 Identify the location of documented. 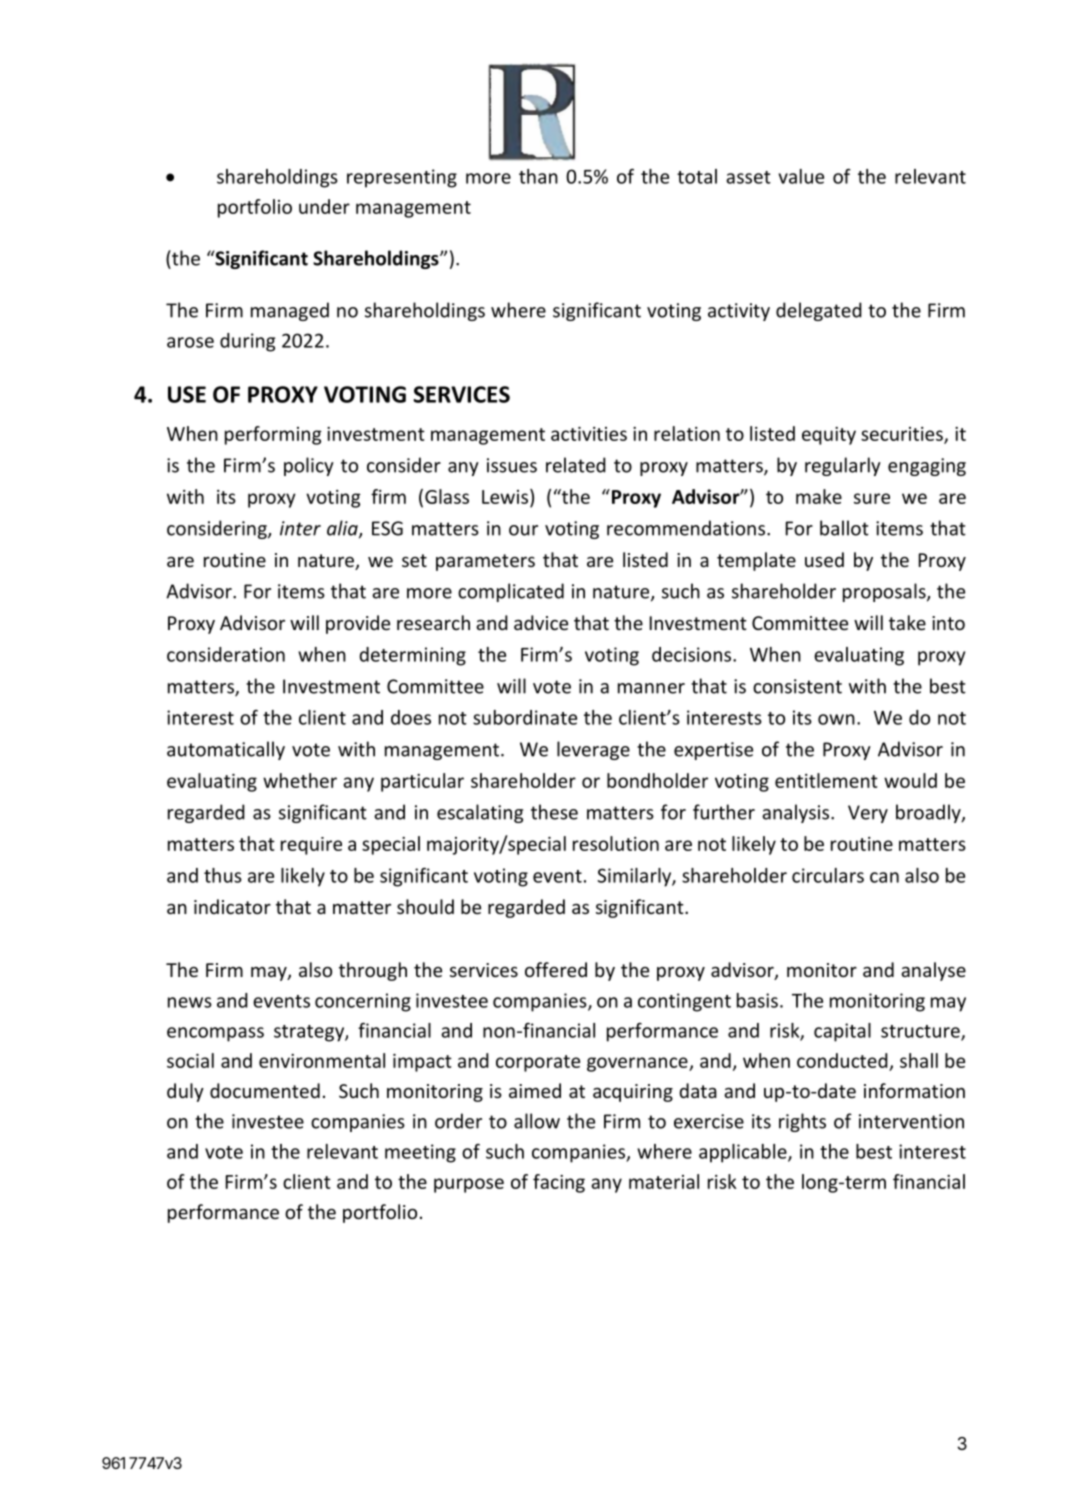
(265, 1090).
